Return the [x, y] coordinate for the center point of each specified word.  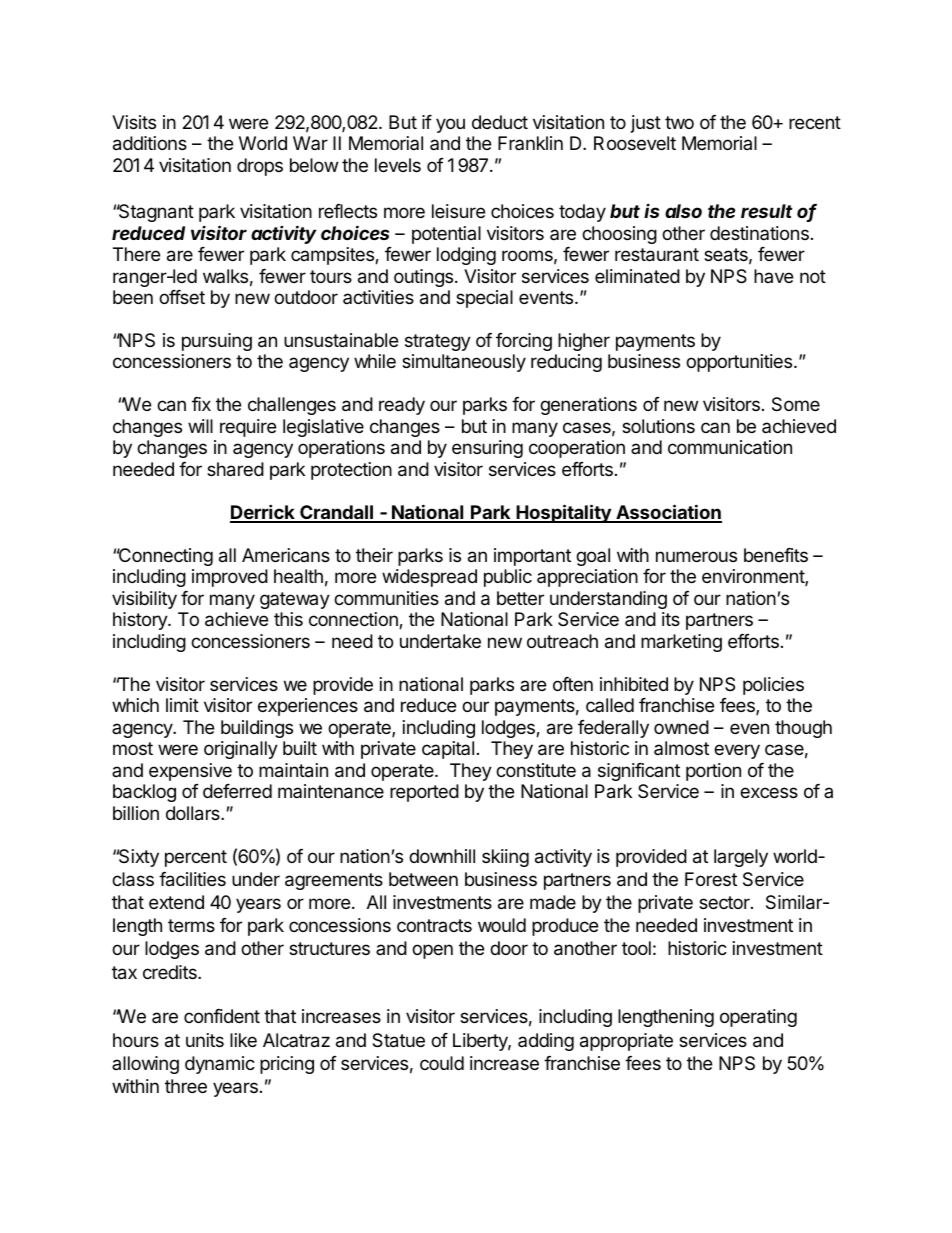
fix [201, 404]
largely [741, 858]
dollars [194, 813]
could [442, 1063]
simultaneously [464, 363]
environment [754, 577]
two [679, 122]
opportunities [740, 363]
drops [260, 167]
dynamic [220, 1065]
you [450, 125]
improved [230, 578]
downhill [442, 856]
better [520, 598]
